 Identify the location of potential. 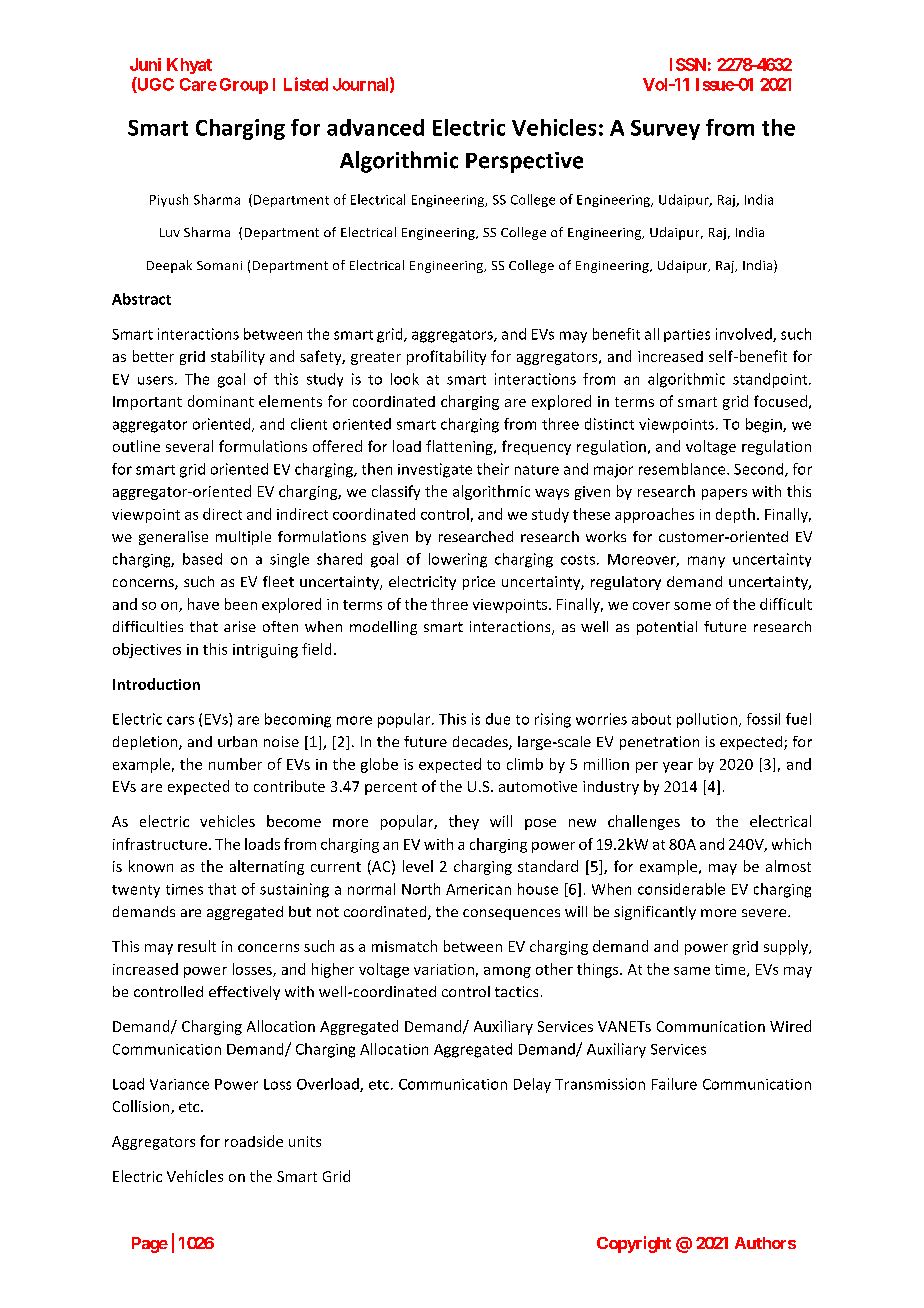
(667, 628).
